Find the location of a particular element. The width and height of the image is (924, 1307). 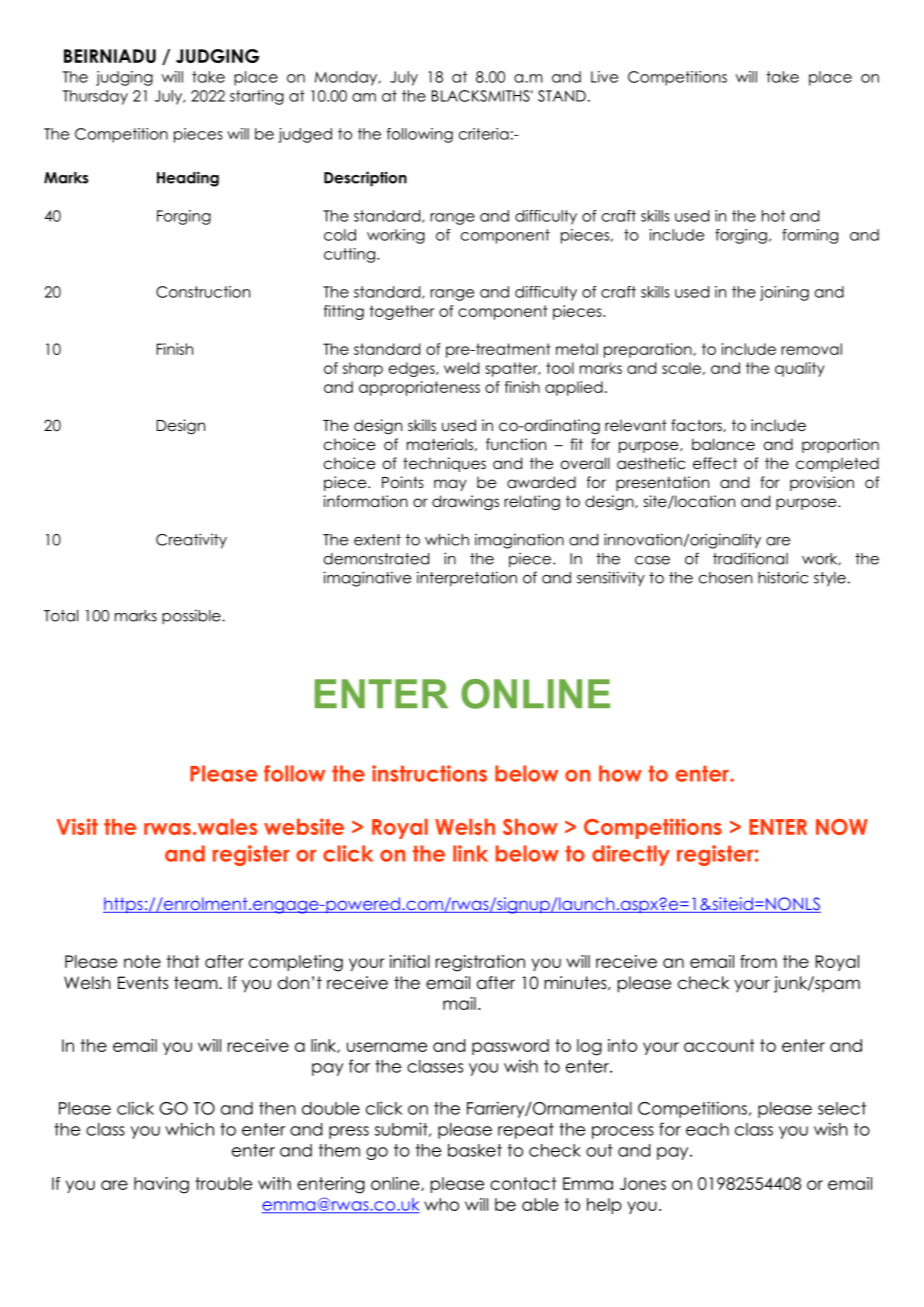

Thursday is located at coordinates (95, 97).
